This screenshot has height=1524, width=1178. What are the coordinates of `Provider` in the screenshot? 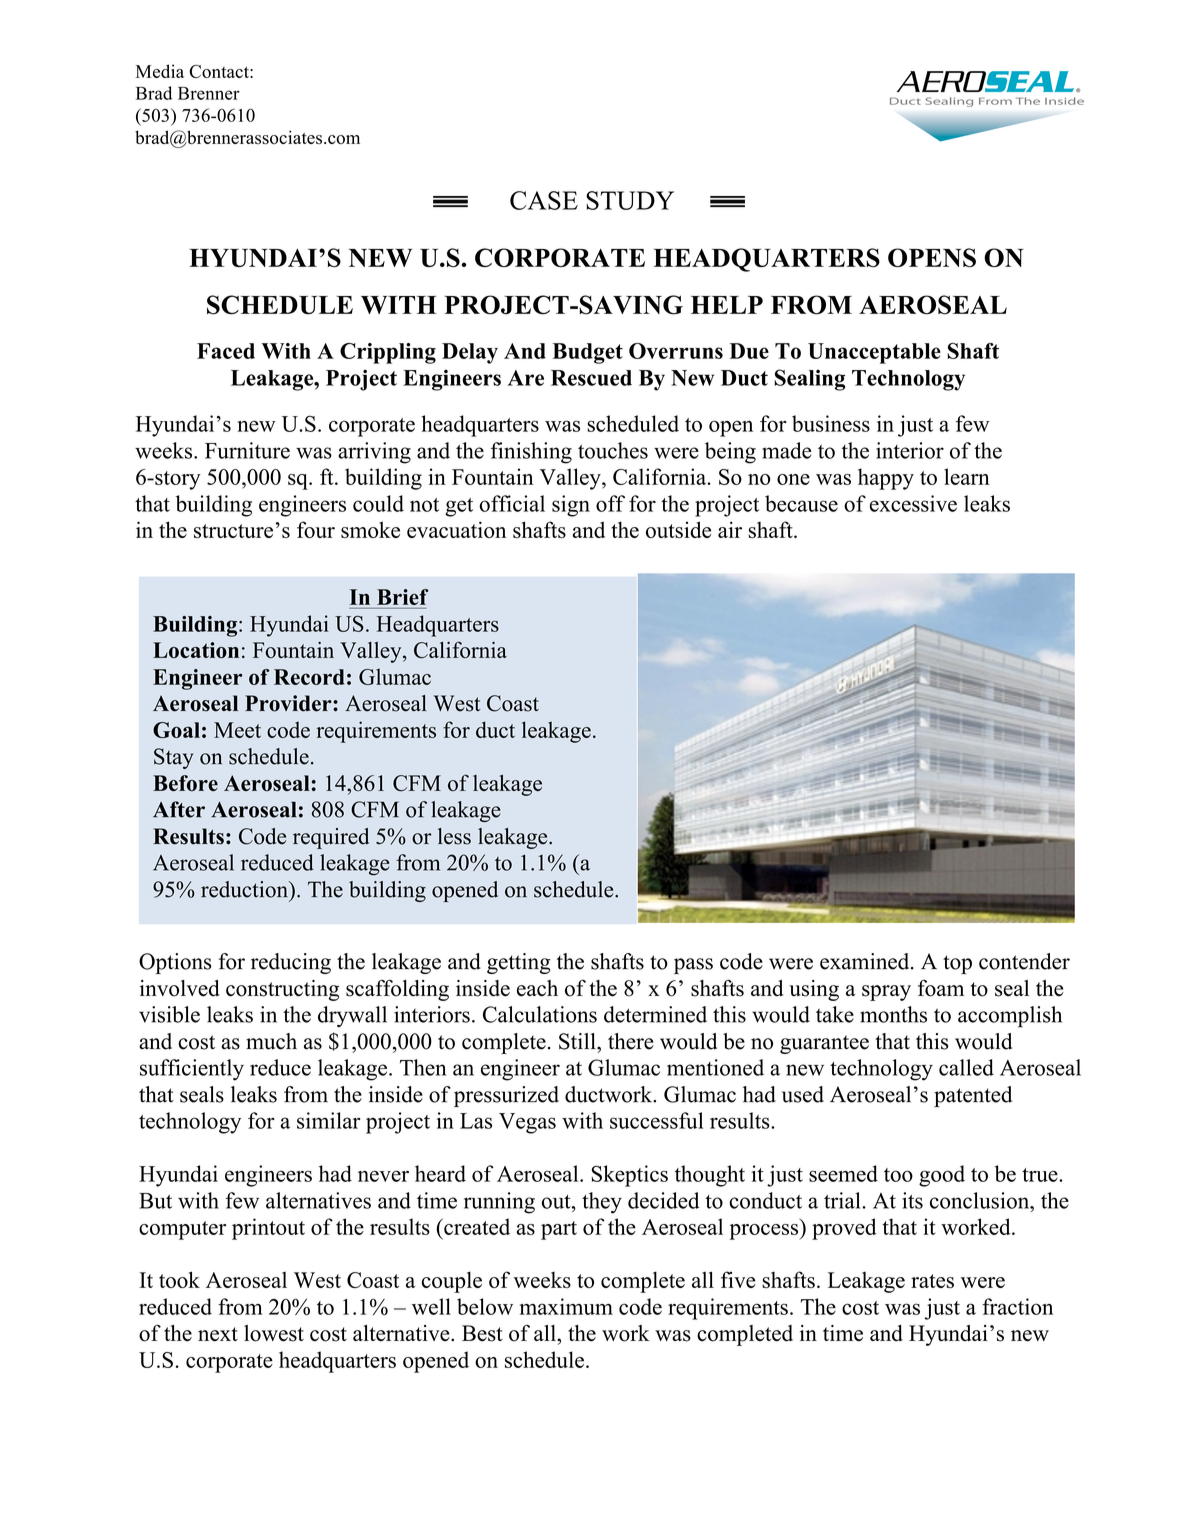 It's located at (289, 703).
